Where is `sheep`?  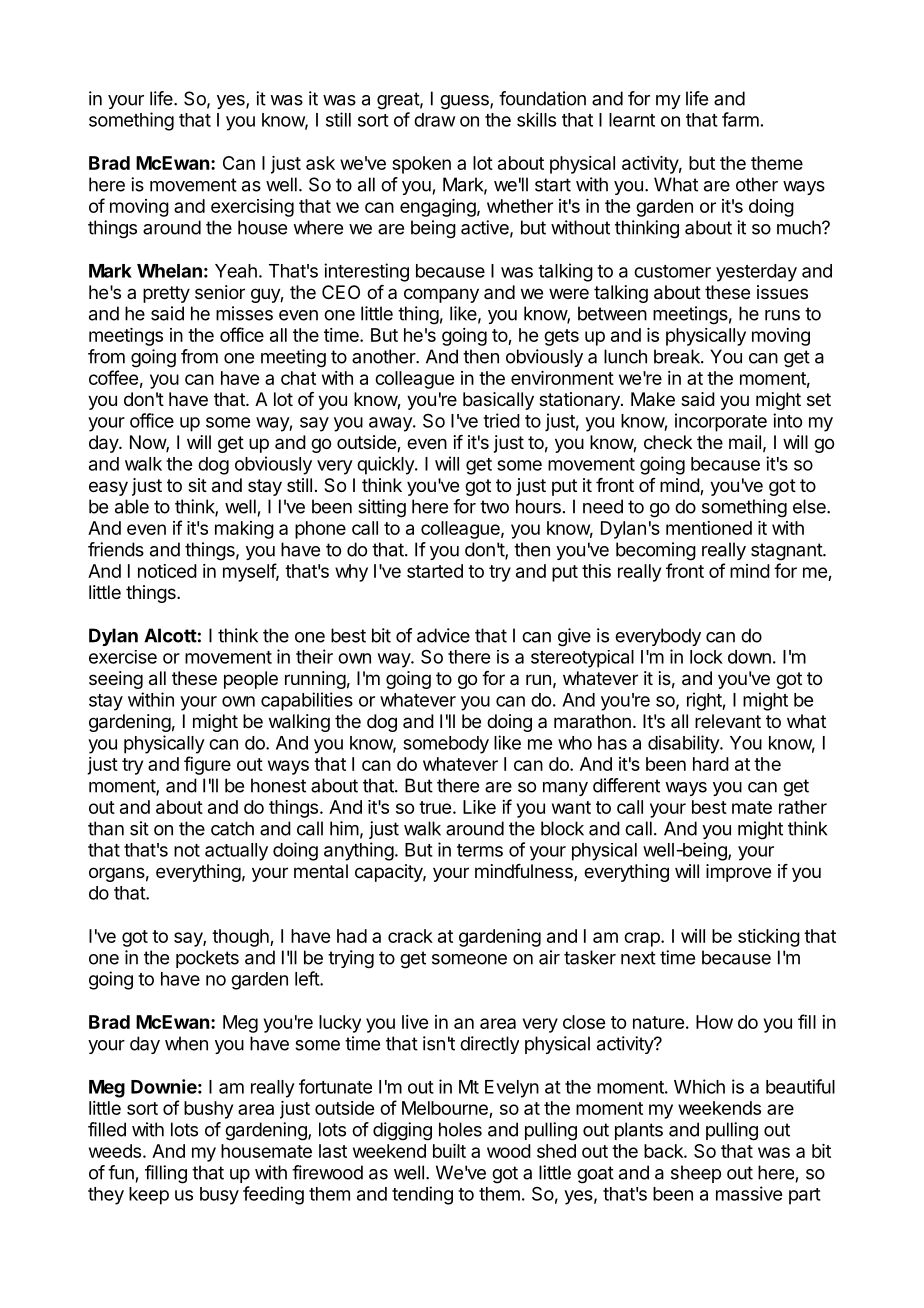
sheep is located at coordinates (696, 1174).
